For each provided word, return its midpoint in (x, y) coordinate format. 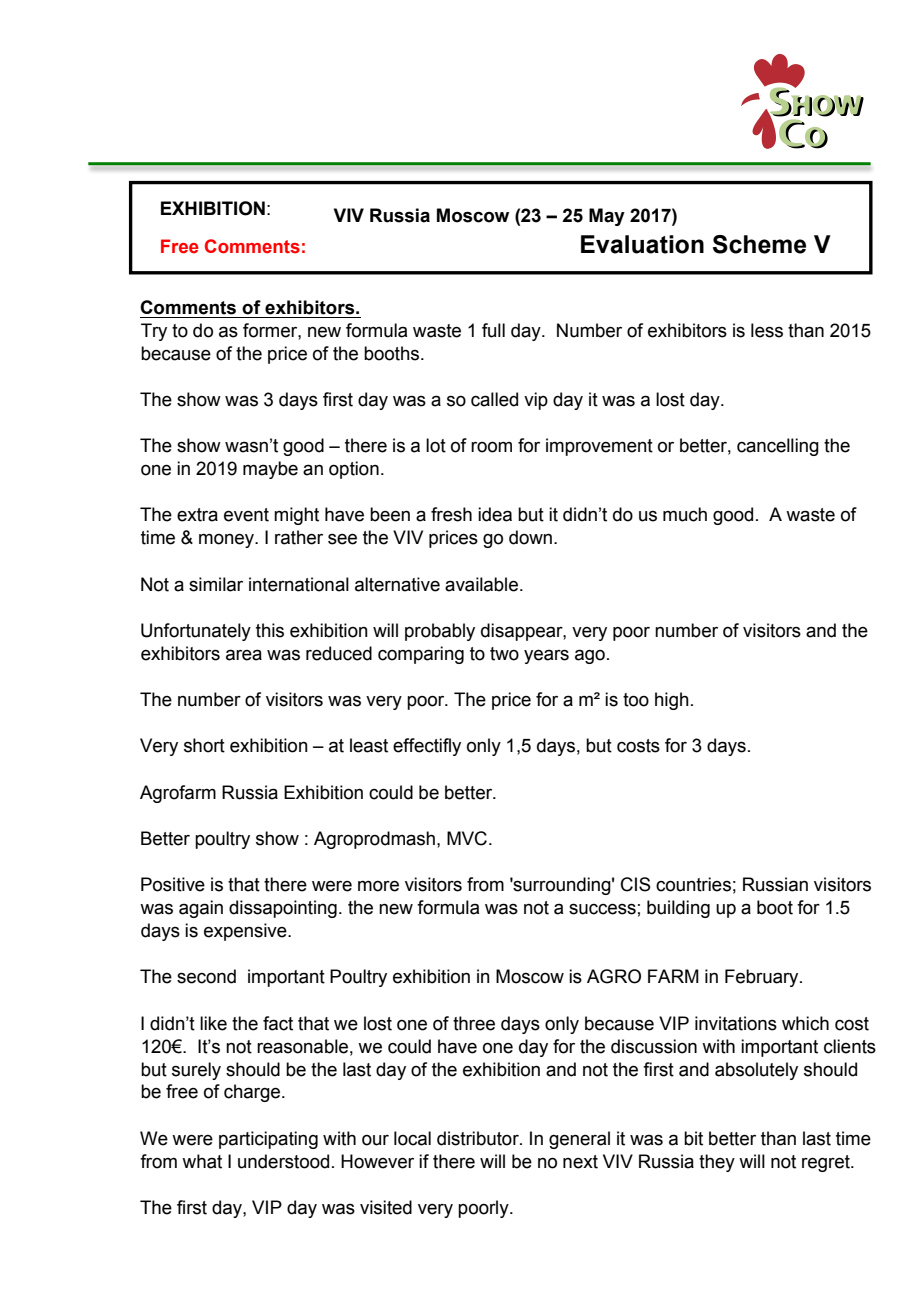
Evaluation (642, 244)
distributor (479, 1138)
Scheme (759, 244)
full (493, 330)
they (717, 1163)
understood (283, 1161)
